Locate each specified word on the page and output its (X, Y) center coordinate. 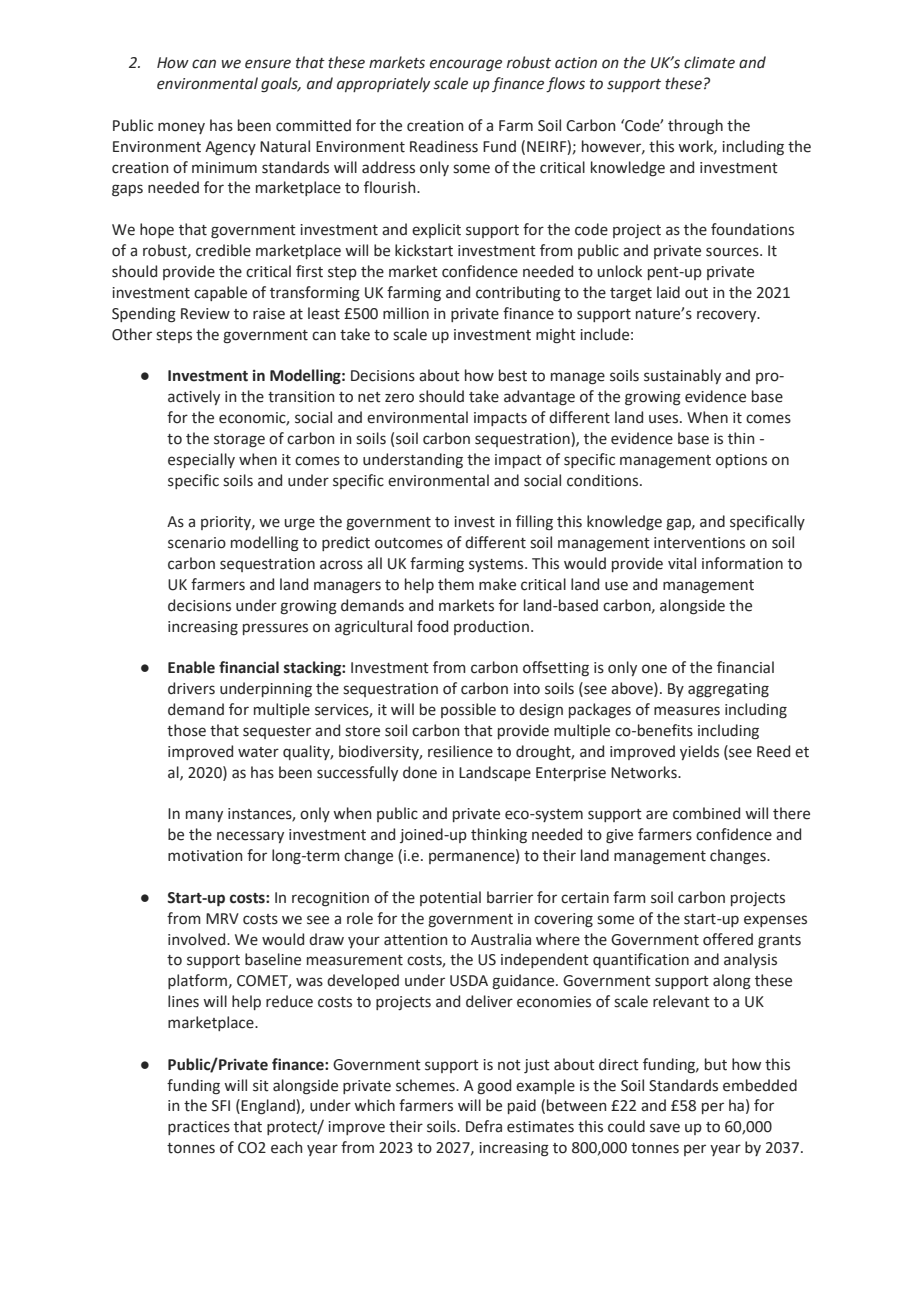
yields (699, 752)
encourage (466, 65)
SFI (221, 1106)
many (204, 816)
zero (399, 398)
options (741, 461)
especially (201, 460)
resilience (460, 751)
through (695, 127)
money (181, 128)
